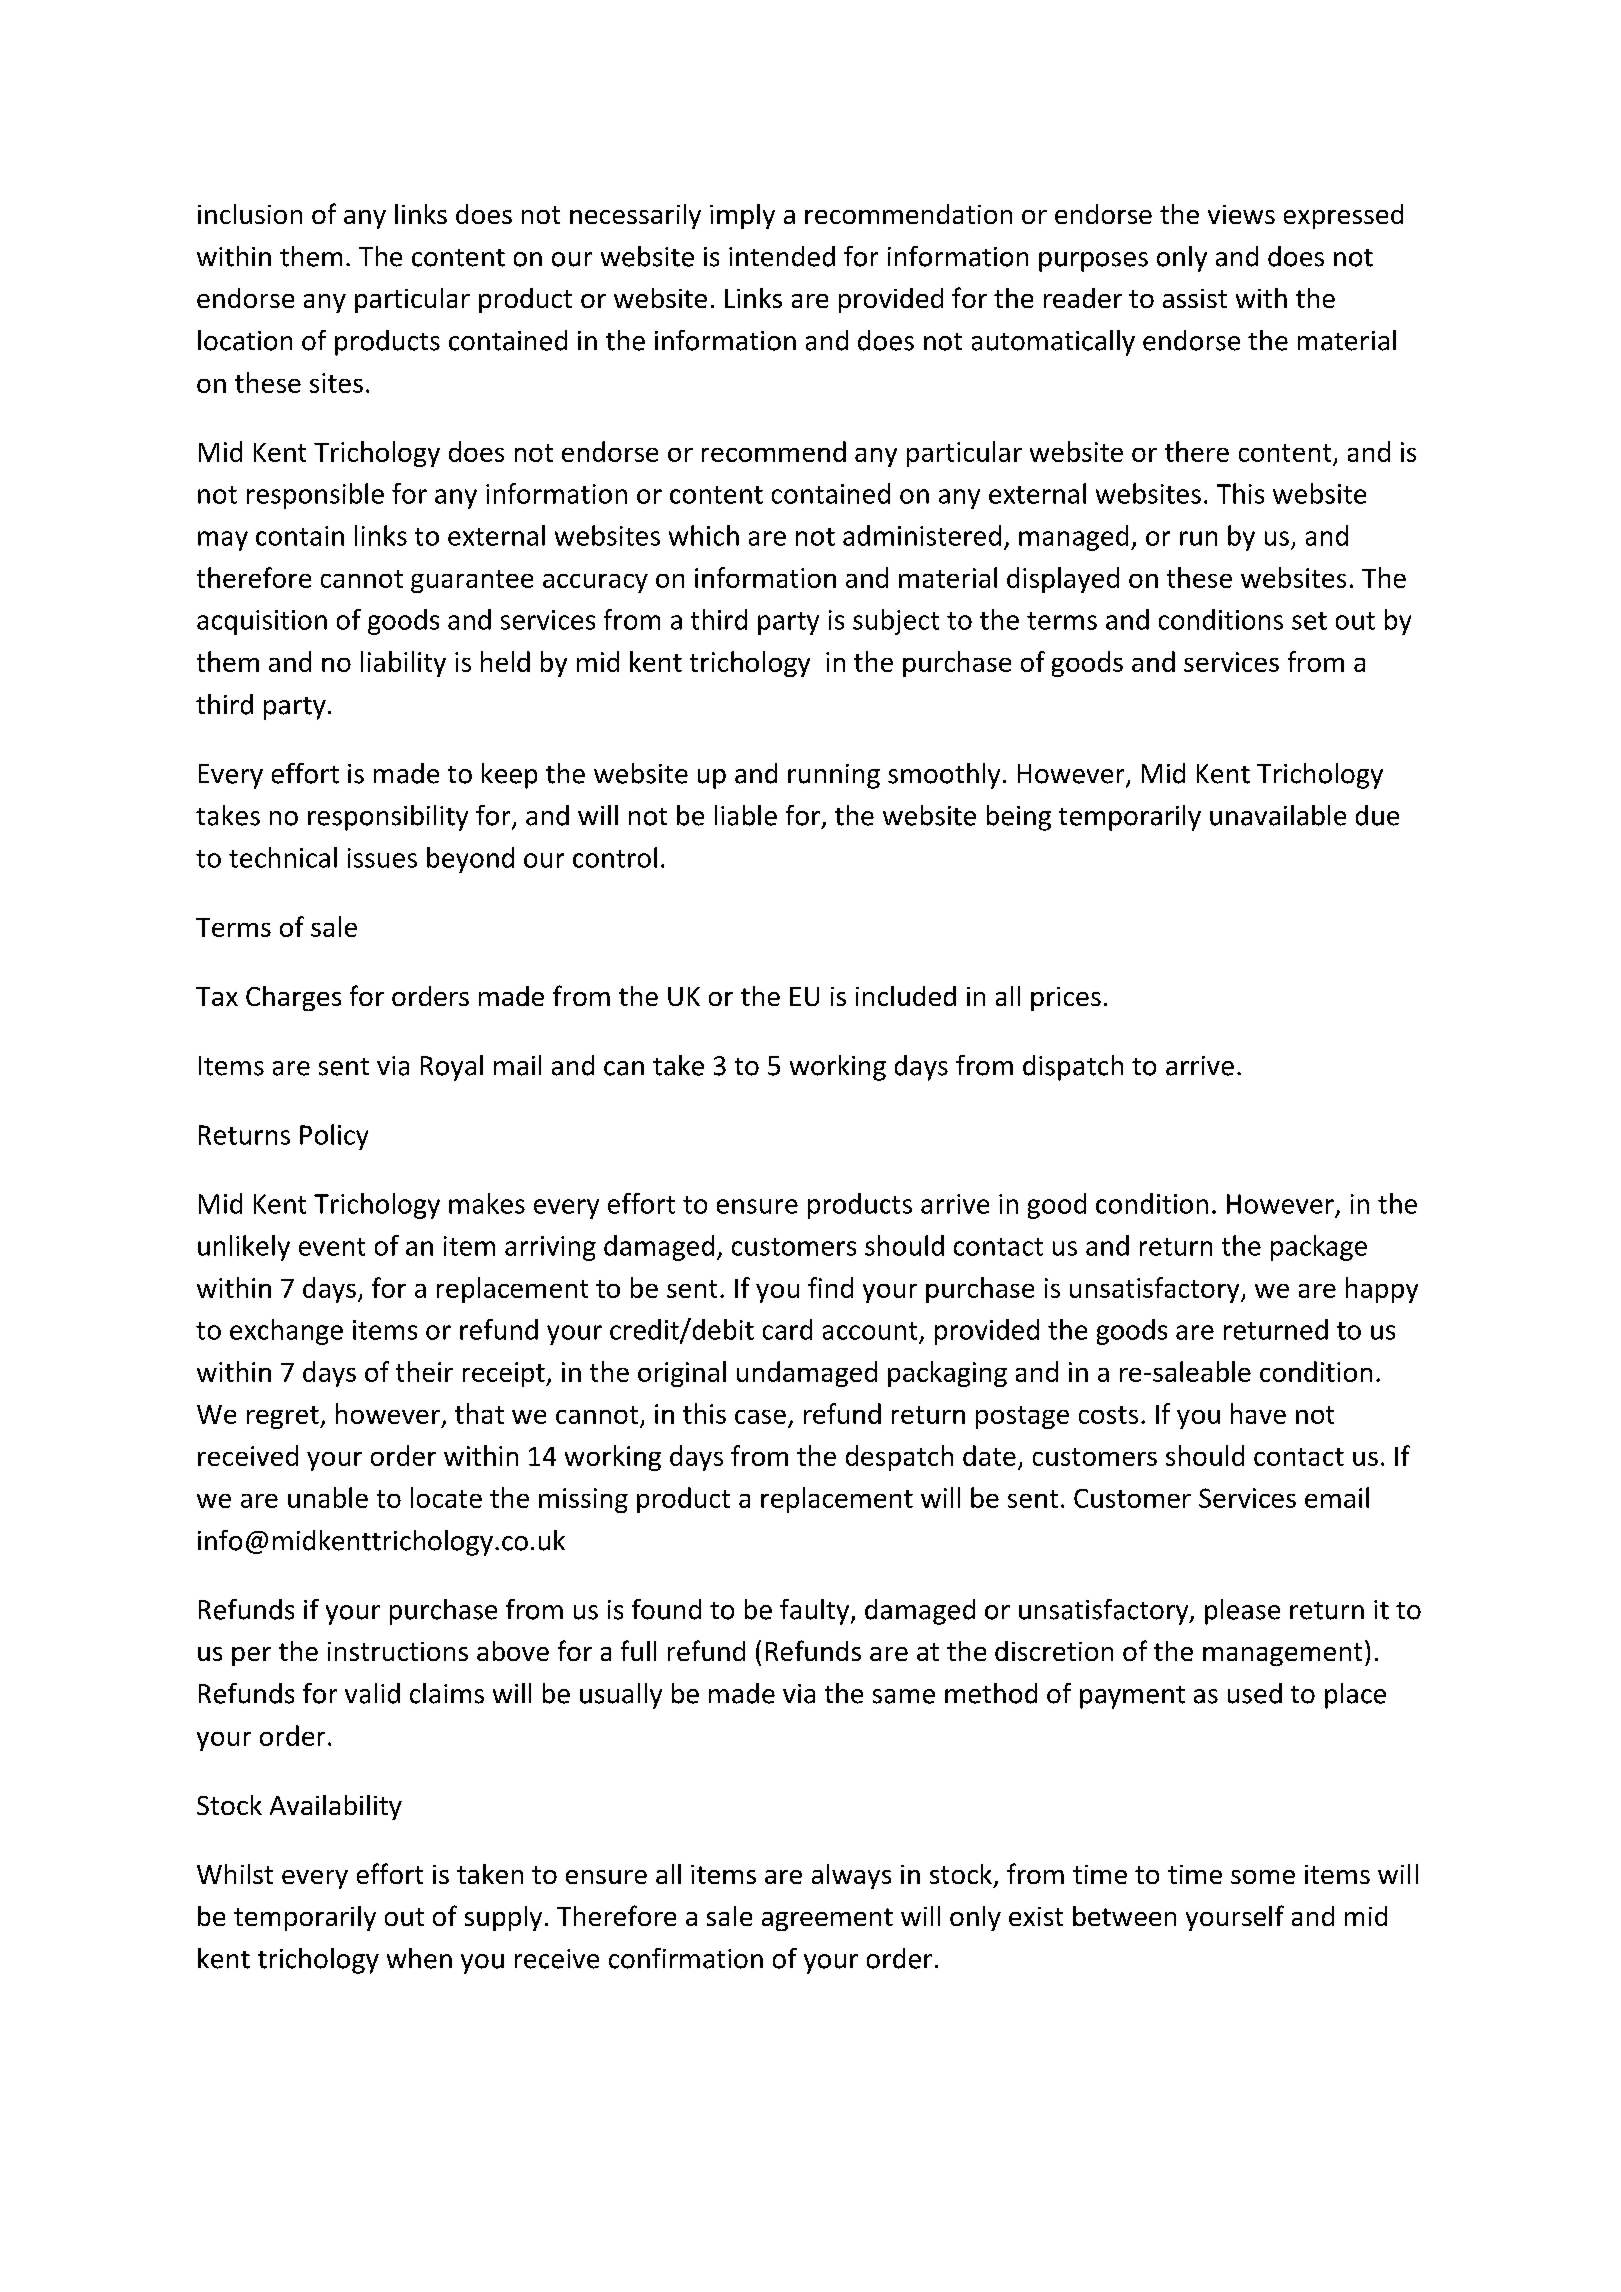 This document has height=2292, width=1621. Describe the element at coordinates (1195, 298) in the document. I see `assist` at that location.
